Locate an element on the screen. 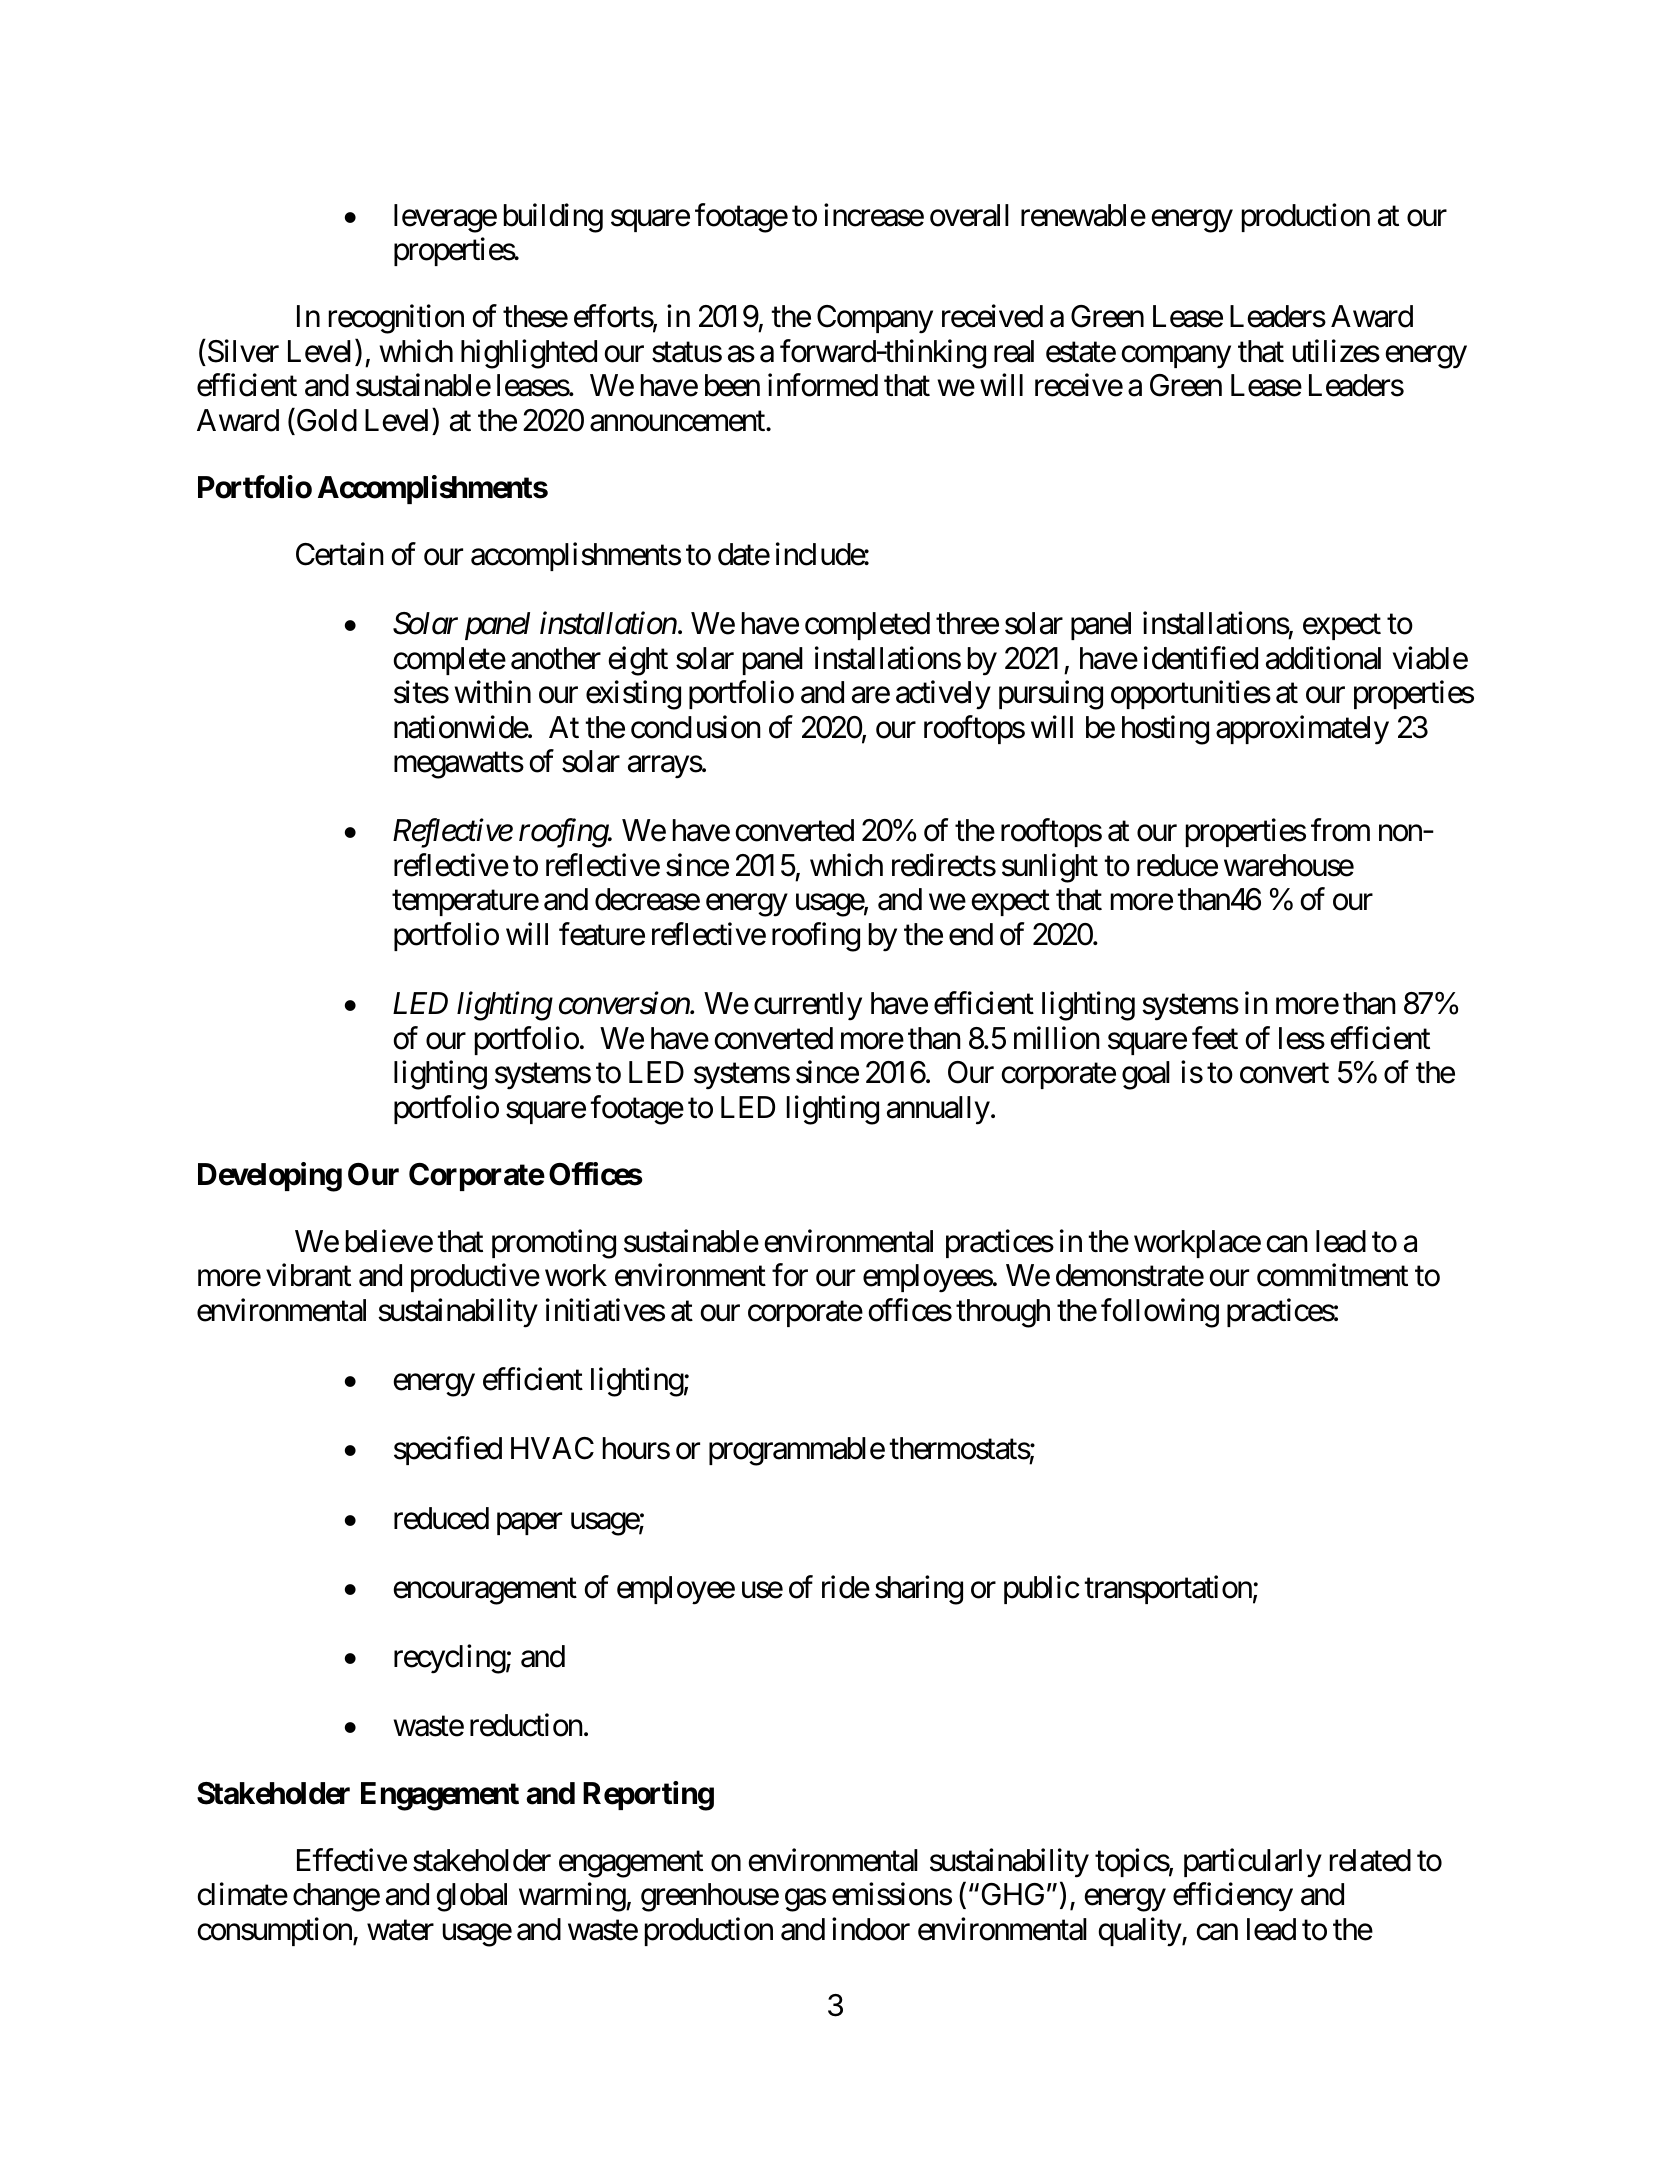  within is located at coordinates (493, 692).
